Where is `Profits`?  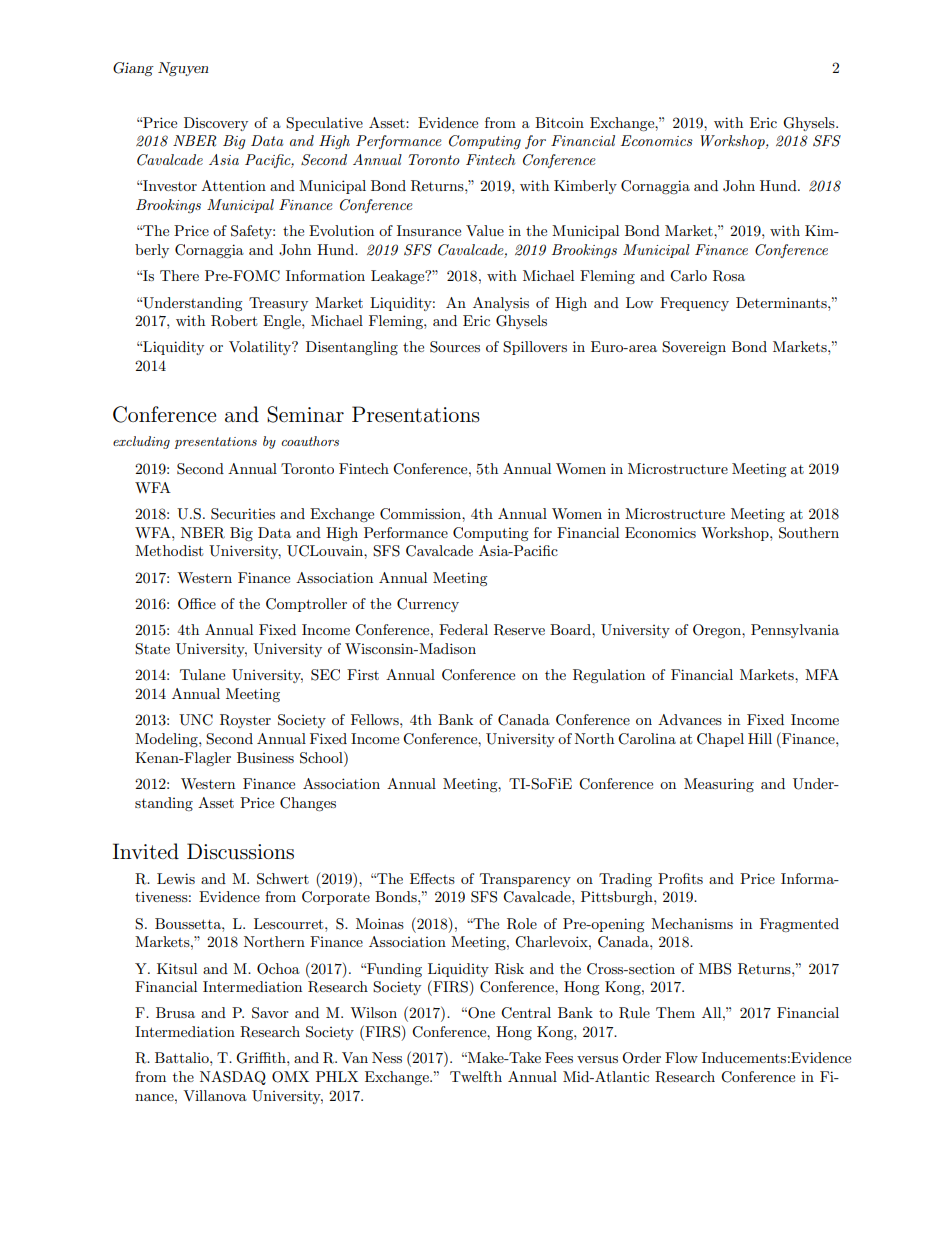 Profits is located at coordinates (680, 878).
